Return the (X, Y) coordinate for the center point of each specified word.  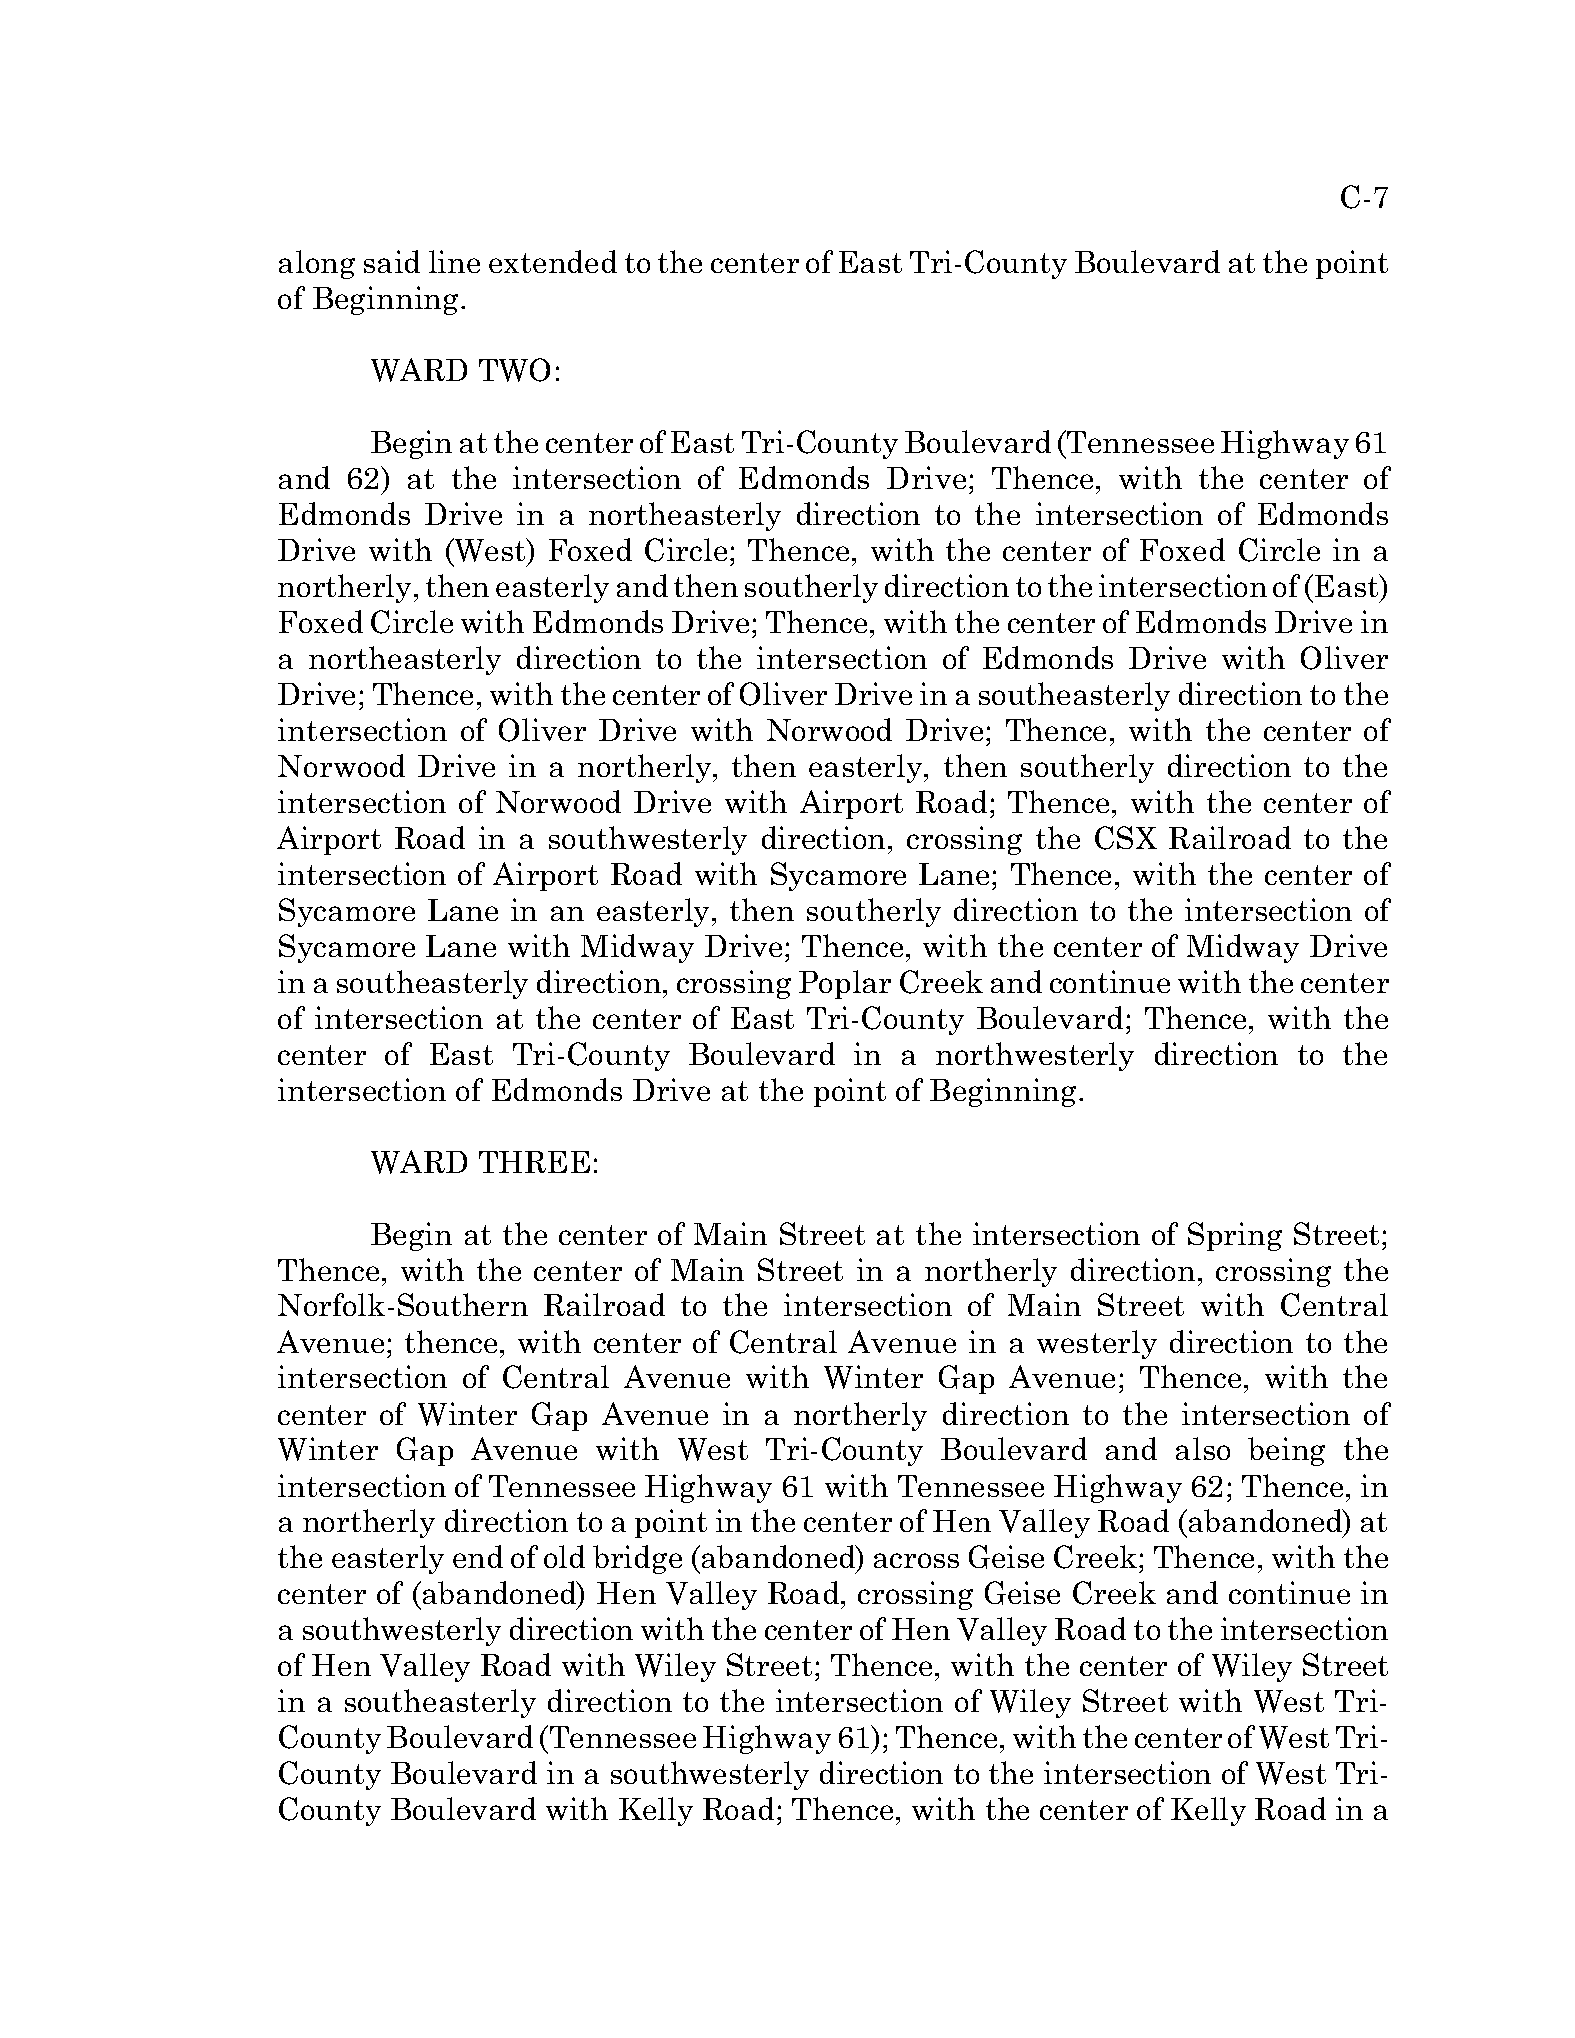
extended (553, 261)
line (454, 261)
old (564, 1556)
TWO (514, 370)
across (916, 1560)
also (1203, 1448)
